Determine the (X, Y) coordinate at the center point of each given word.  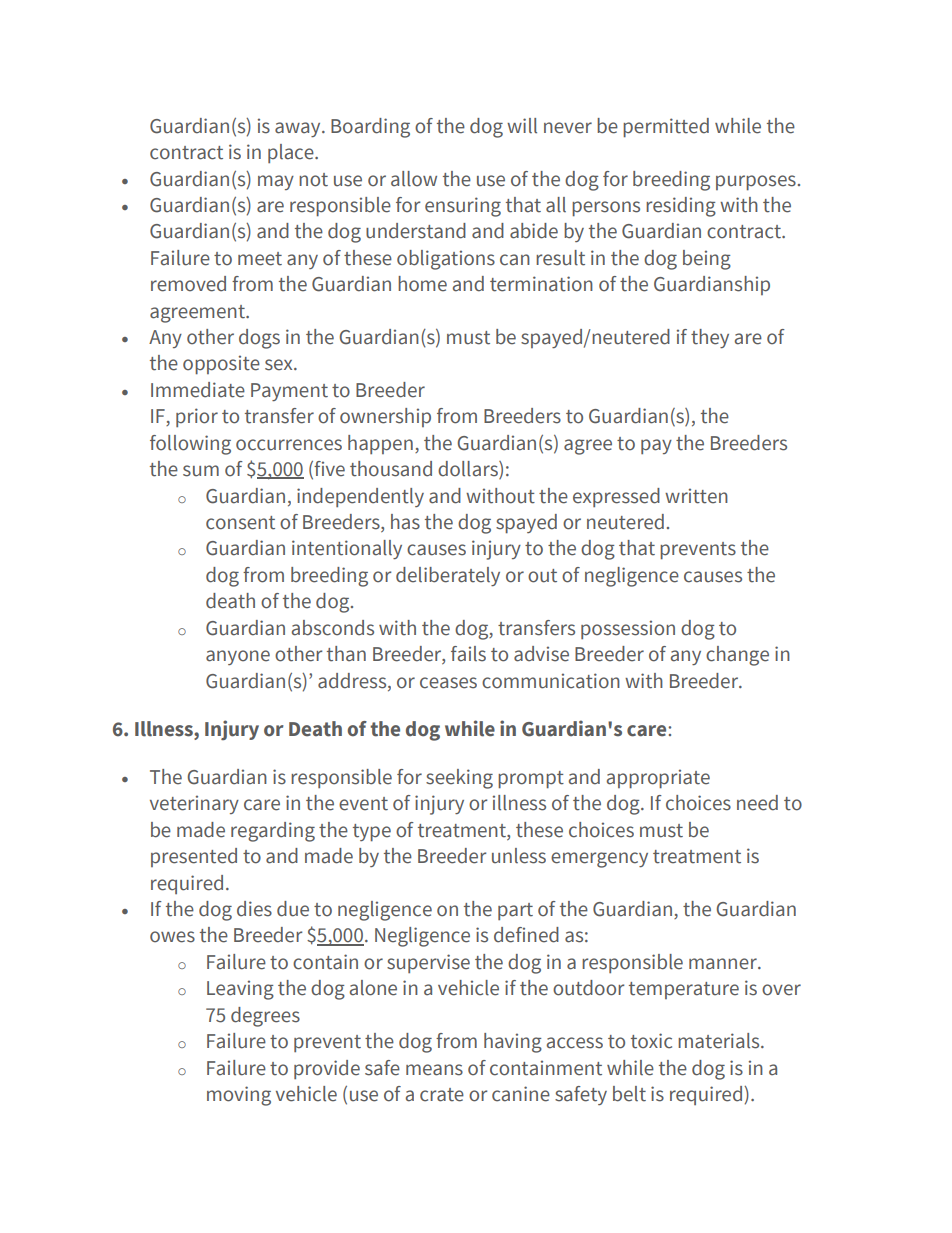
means (434, 1070)
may (276, 182)
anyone (238, 657)
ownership (385, 417)
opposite (221, 365)
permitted (666, 128)
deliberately (448, 576)
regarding (273, 832)
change (737, 656)
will (522, 126)
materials (720, 1041)
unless (519, 856)
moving (239, 1096)
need (757, 803)
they (710, 338)
